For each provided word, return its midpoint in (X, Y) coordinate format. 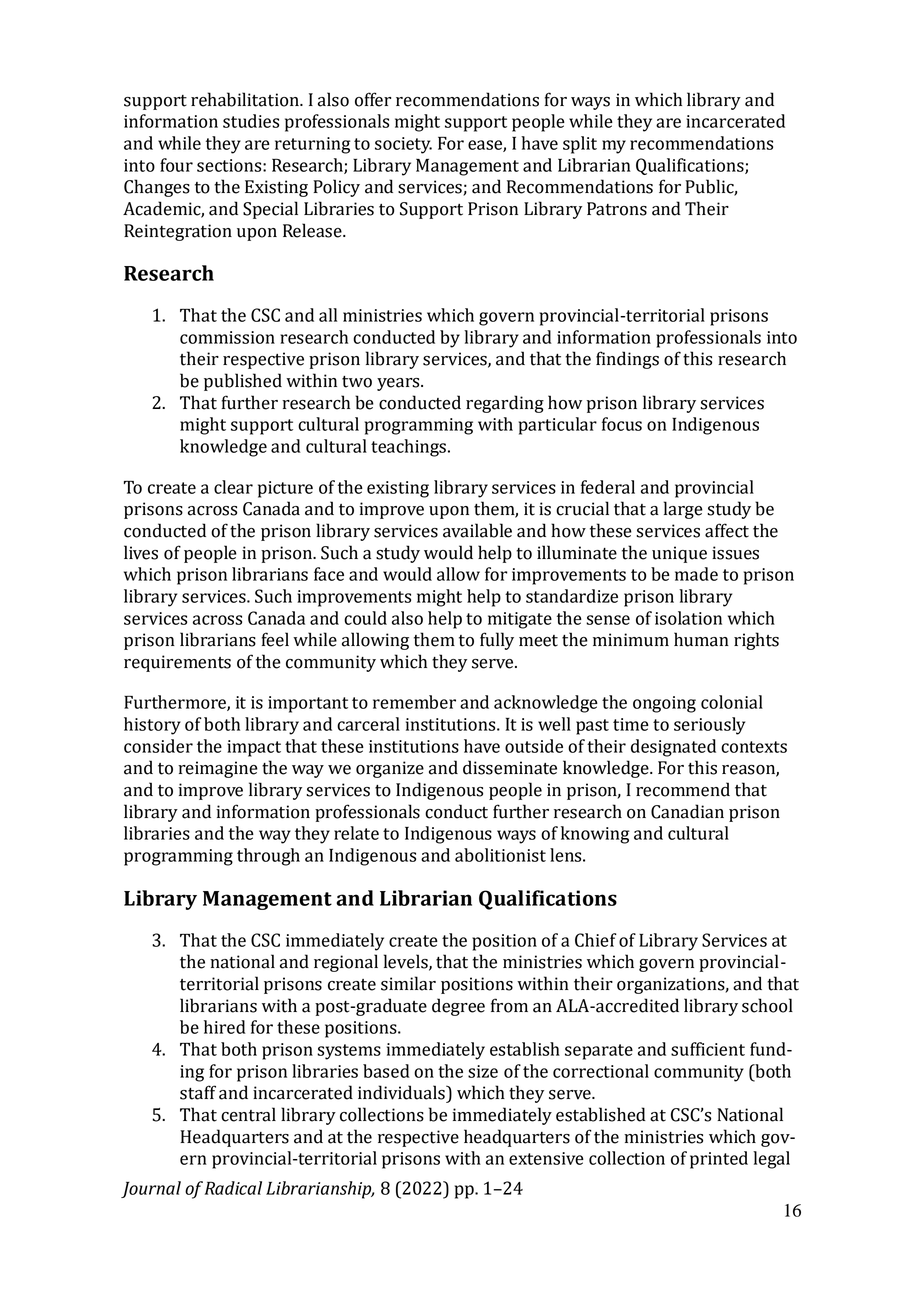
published (243, 382)
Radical (233, 1188)
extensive (546, 1158)
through (268, 857)
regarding (505, 404)
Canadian (687, 811)
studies (251, 121)
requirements (177, 663)
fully (497, 641)
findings (627, 360)
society (403, 145)
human (701, 639)
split (580, 145)
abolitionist (500, 855)
